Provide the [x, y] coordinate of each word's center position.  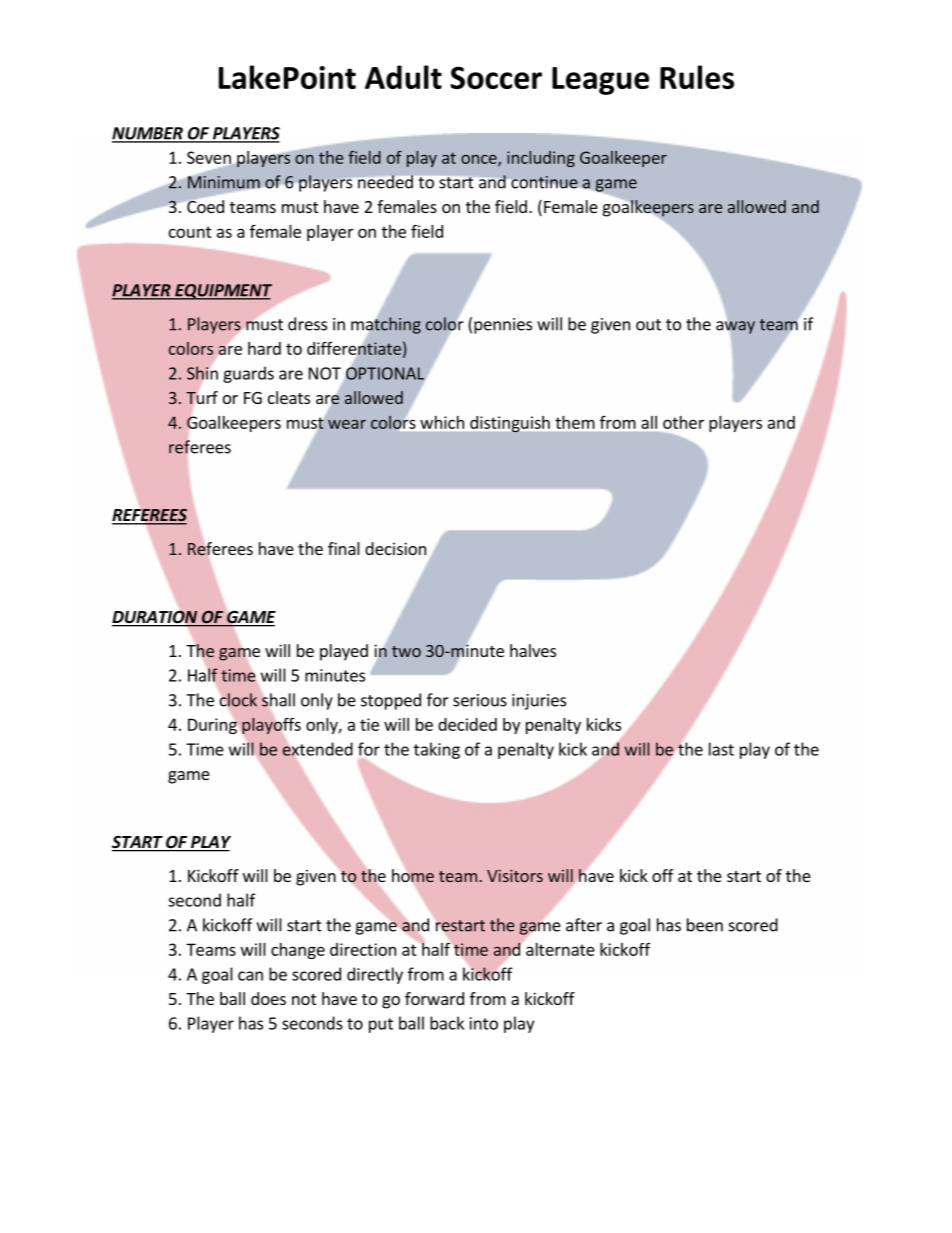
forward [434, 998]
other [683, 422]
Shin [202, 373]
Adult [403, 77]
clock [238, 700]
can [250, 976]
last [721, 749]
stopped [391, 701]
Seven [210, 158]
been [705, 925]
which [442, 422]
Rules [697, 77]
